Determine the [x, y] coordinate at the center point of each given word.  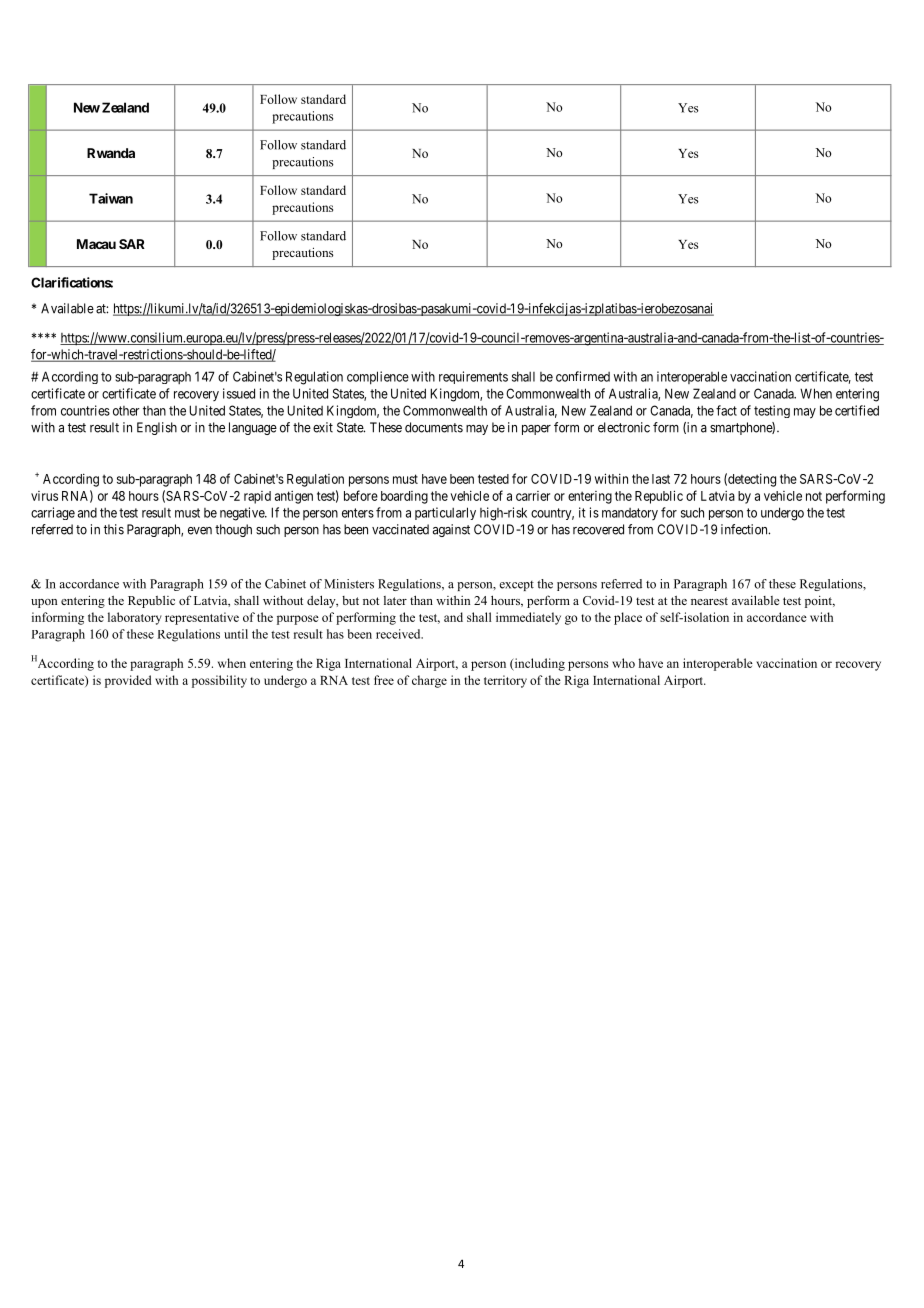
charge [429, 681]
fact [726, 410]
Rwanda [111, 153]
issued [239, 393]
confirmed [583, 376]
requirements [473, 377]
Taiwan [111, 198]
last [661, 479]
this [114, 529]
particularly [445, 513]
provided [128, 681]
